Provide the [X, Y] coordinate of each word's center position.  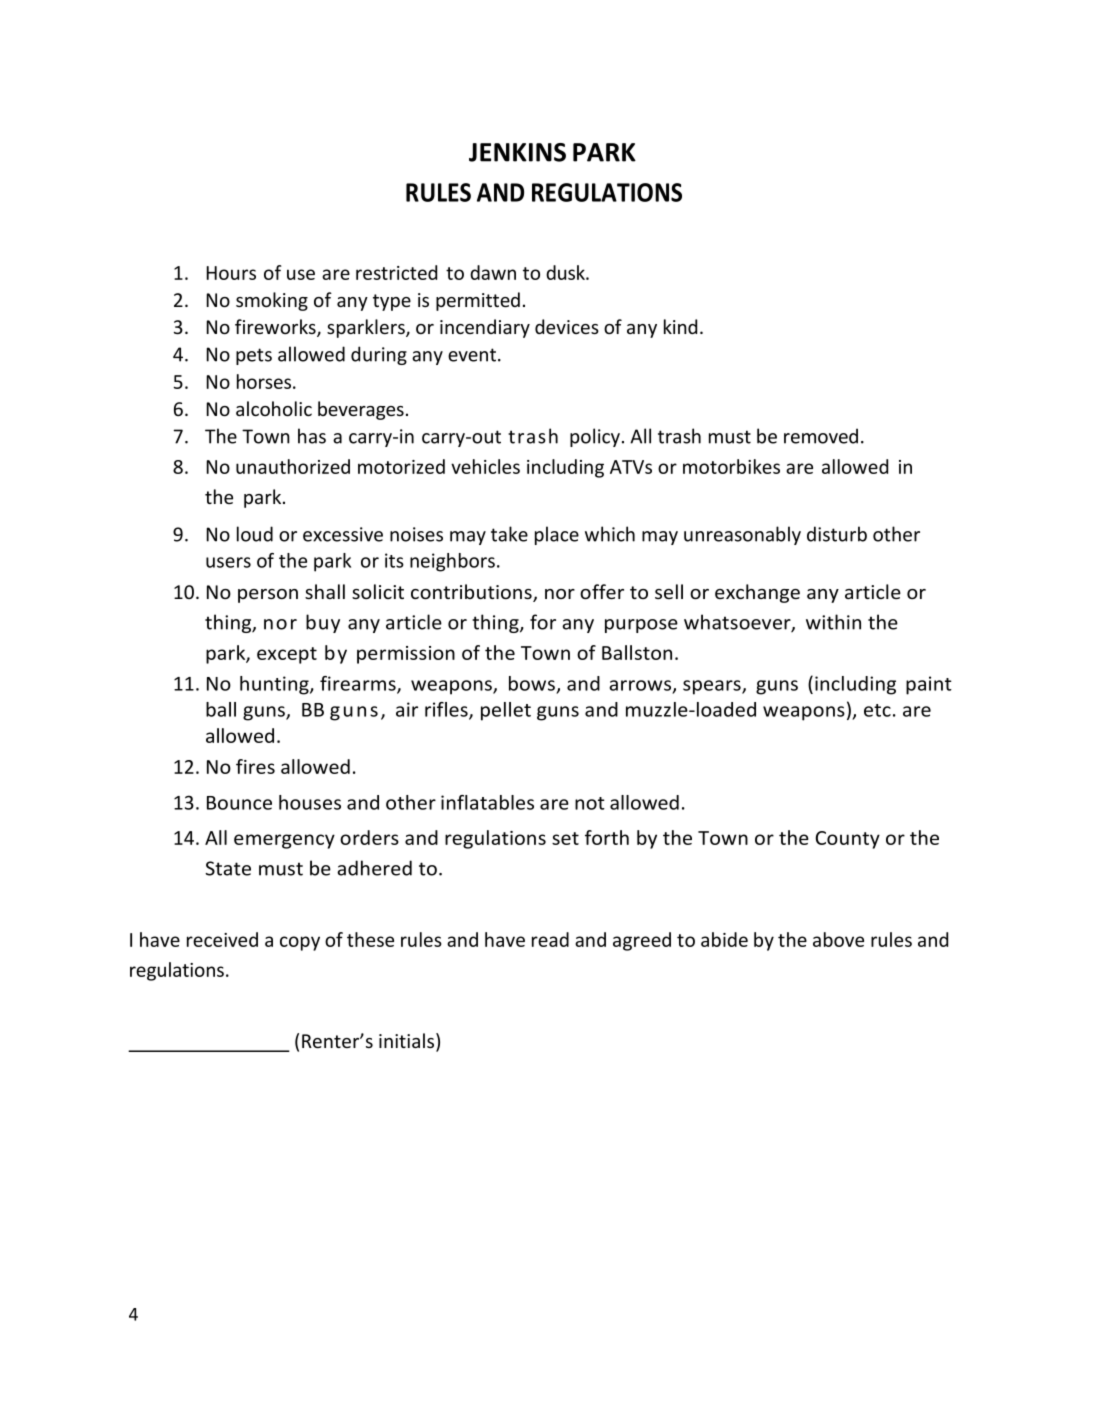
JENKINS [517, 152]
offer [602, 592]
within [833, 622]
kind [680, 326]
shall [325, 591]
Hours [231, 273]
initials [408, 1042]
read [550, 939]
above [838, 939]
